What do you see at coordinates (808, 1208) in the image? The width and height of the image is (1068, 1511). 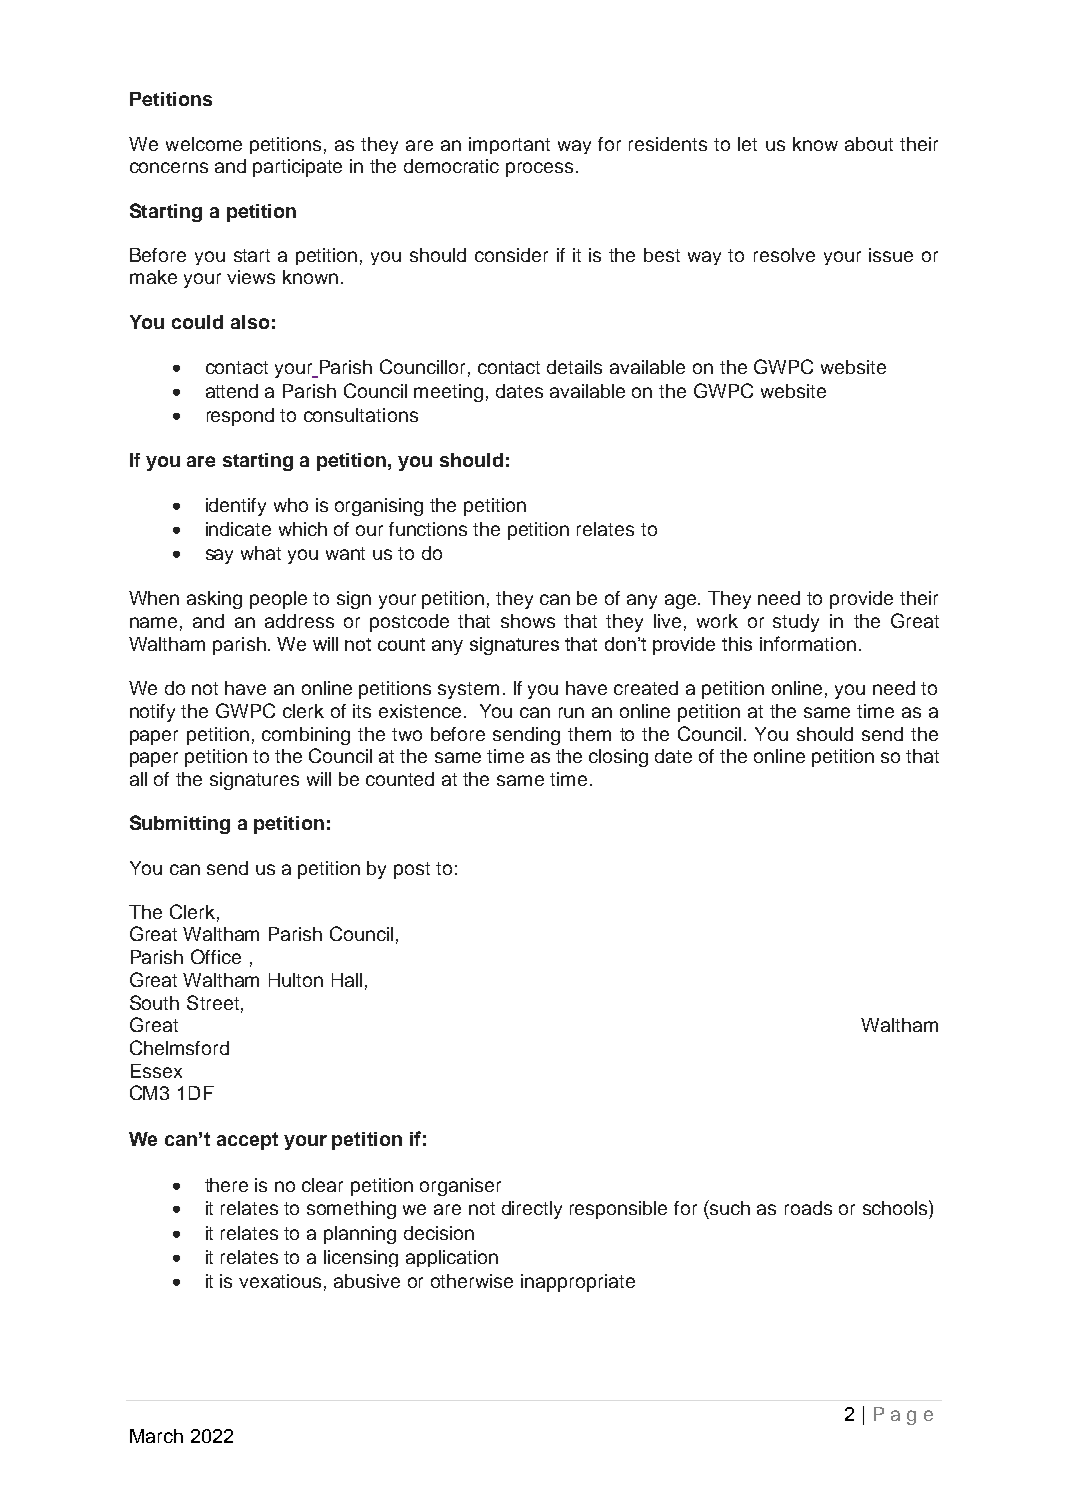 I see `roads` at bounding box center [808, 1208].
